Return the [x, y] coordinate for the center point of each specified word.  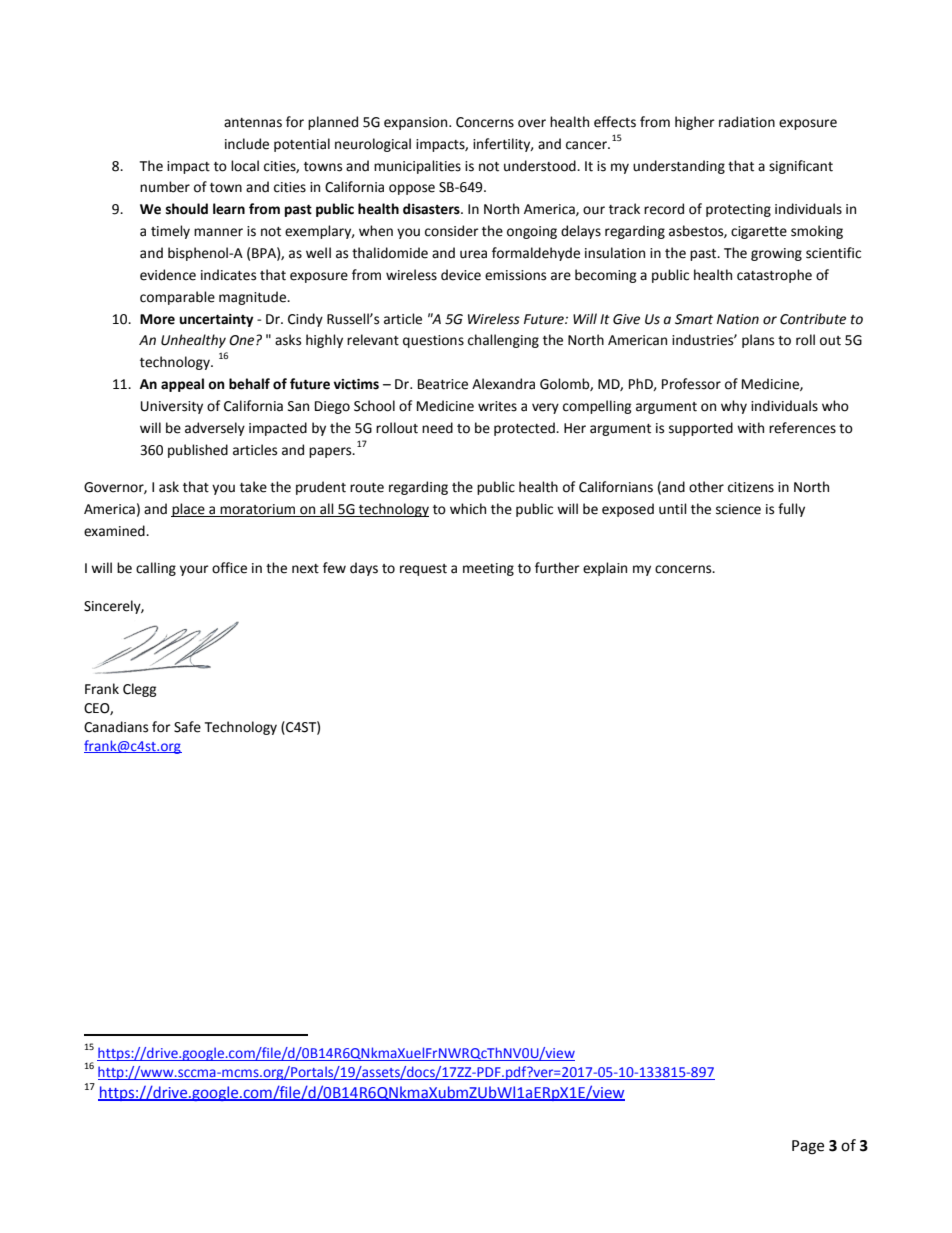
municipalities [417, 167]
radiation [747, 122]
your [194, 570]
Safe [187, 727]
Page [808, 1147]
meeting [488, 569]
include [247, 144]
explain [605, 569]
